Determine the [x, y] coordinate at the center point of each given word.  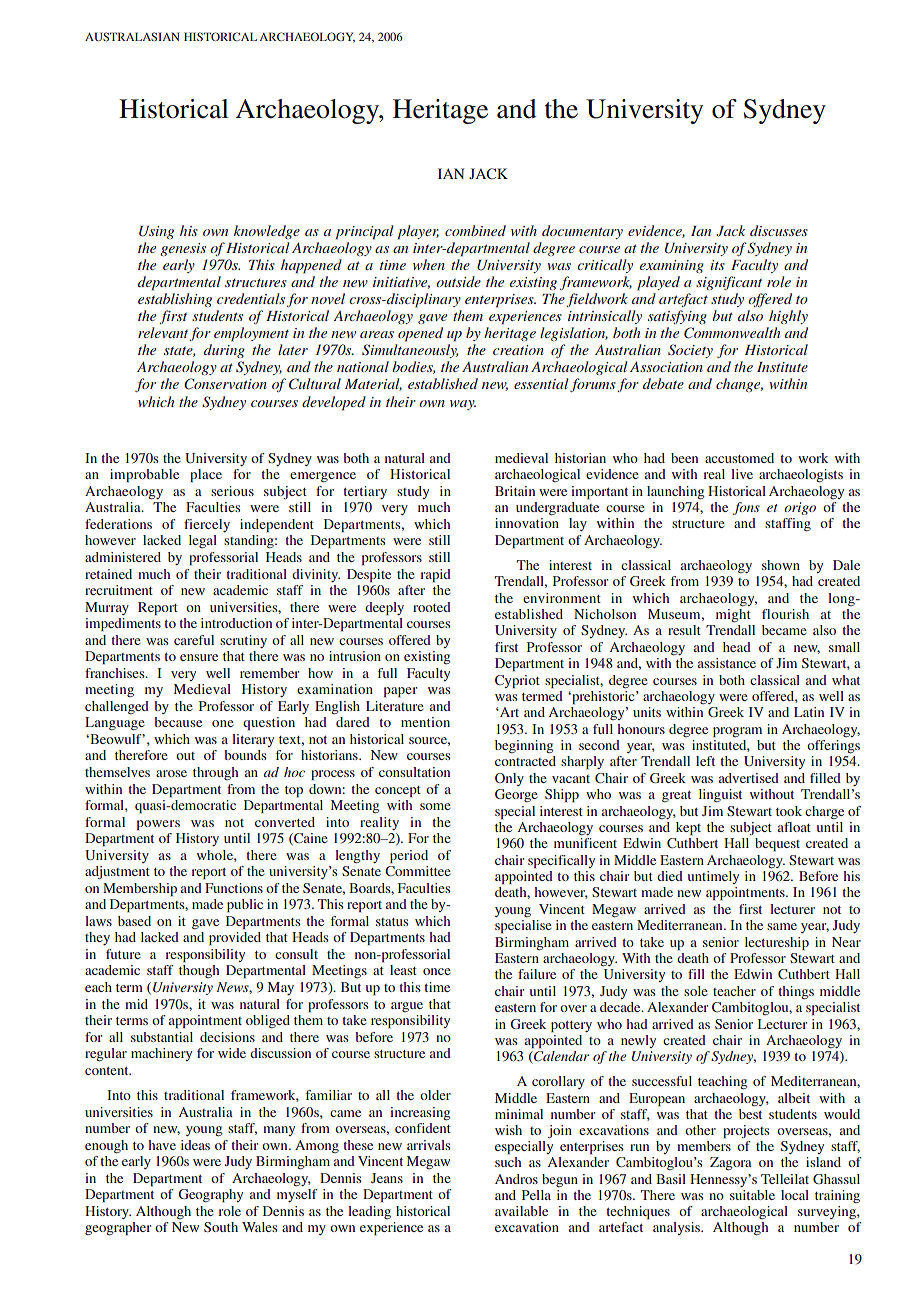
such [508, 1162]
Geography [210, 1195]
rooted [432, 607]
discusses [779, 230]
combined [475, 230]
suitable [752, 1195]
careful [194, 640]
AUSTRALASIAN [132, 36]
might [733, 615]
